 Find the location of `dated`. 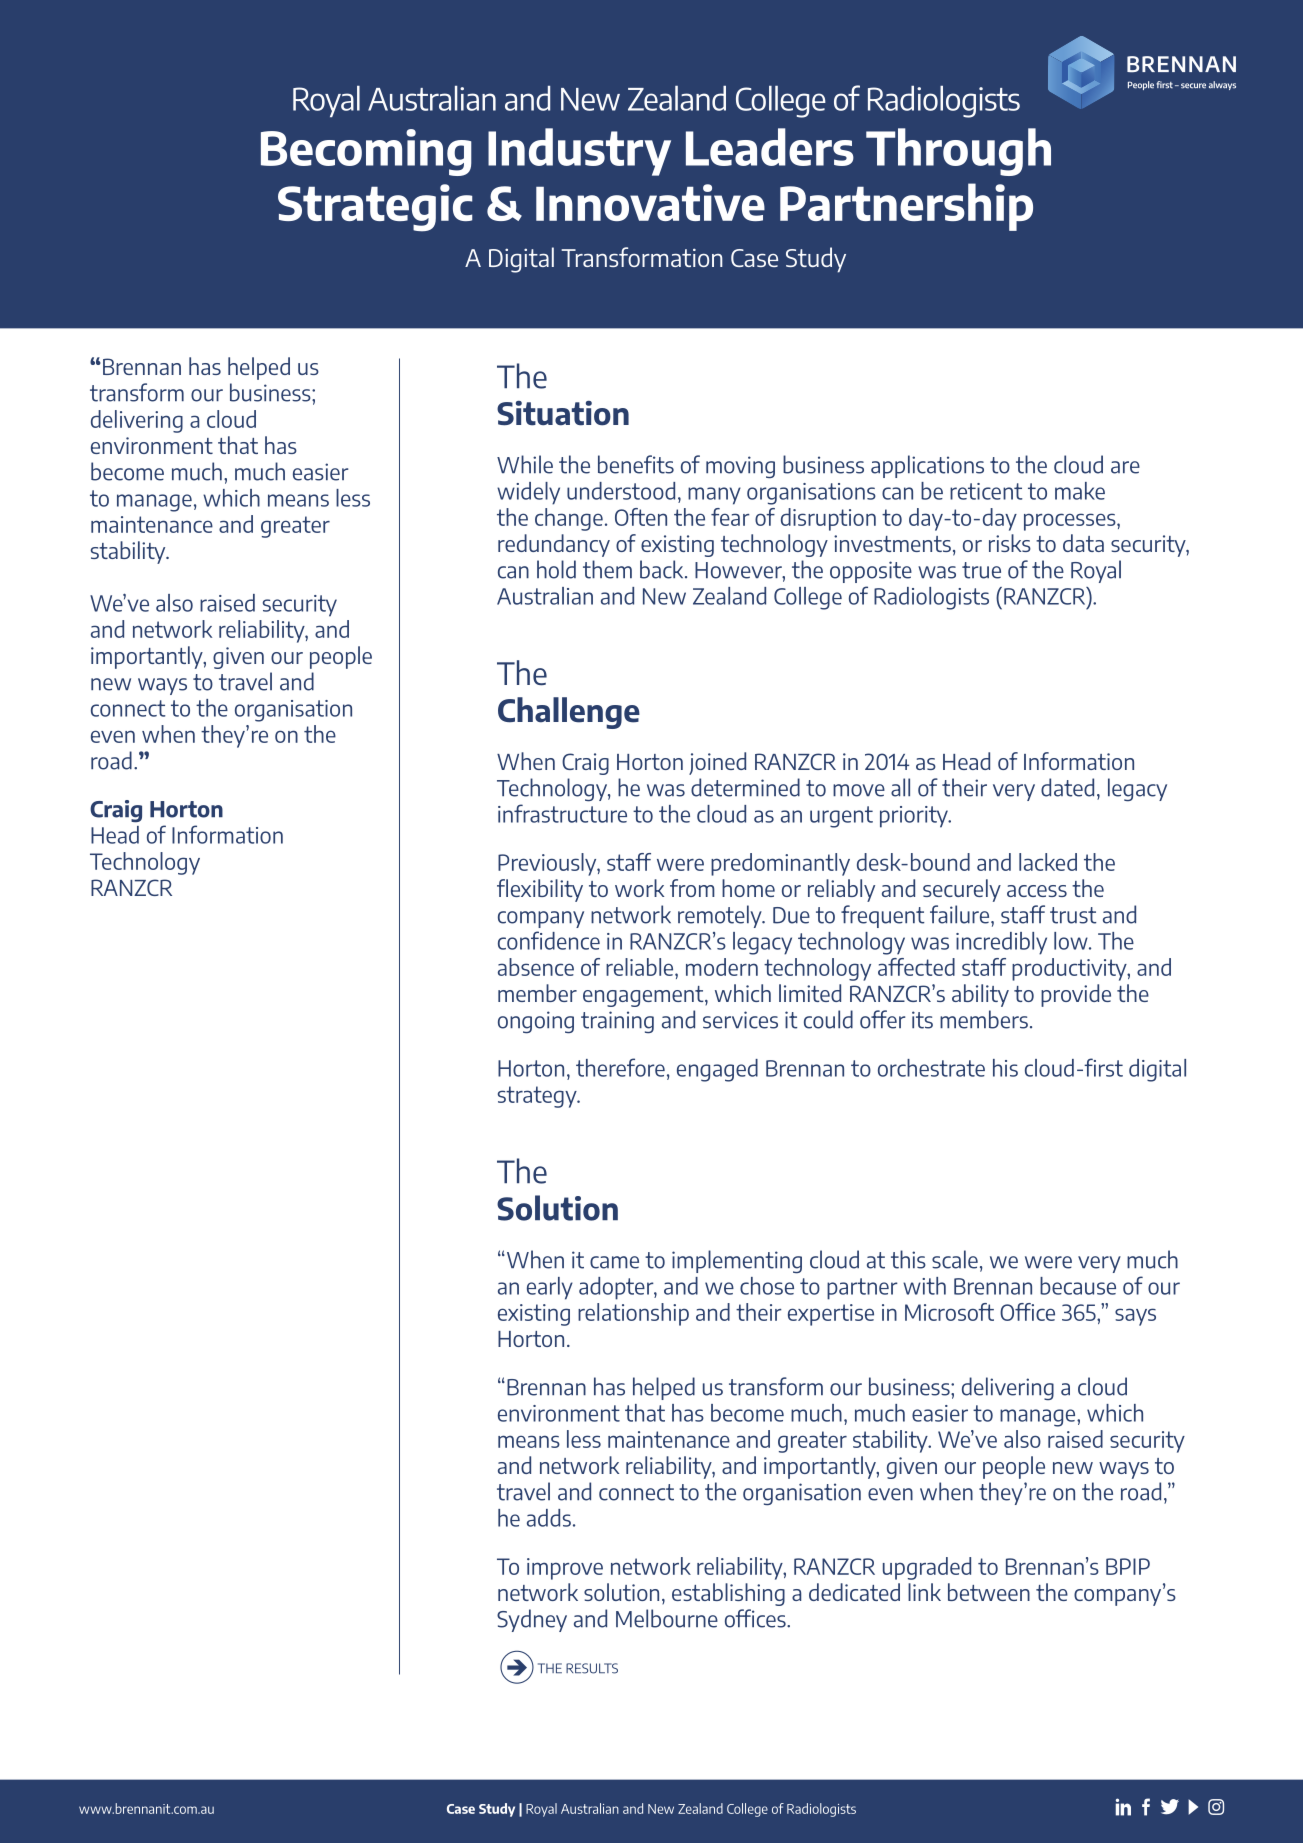

dated is located at coordinates (1067, 787).
